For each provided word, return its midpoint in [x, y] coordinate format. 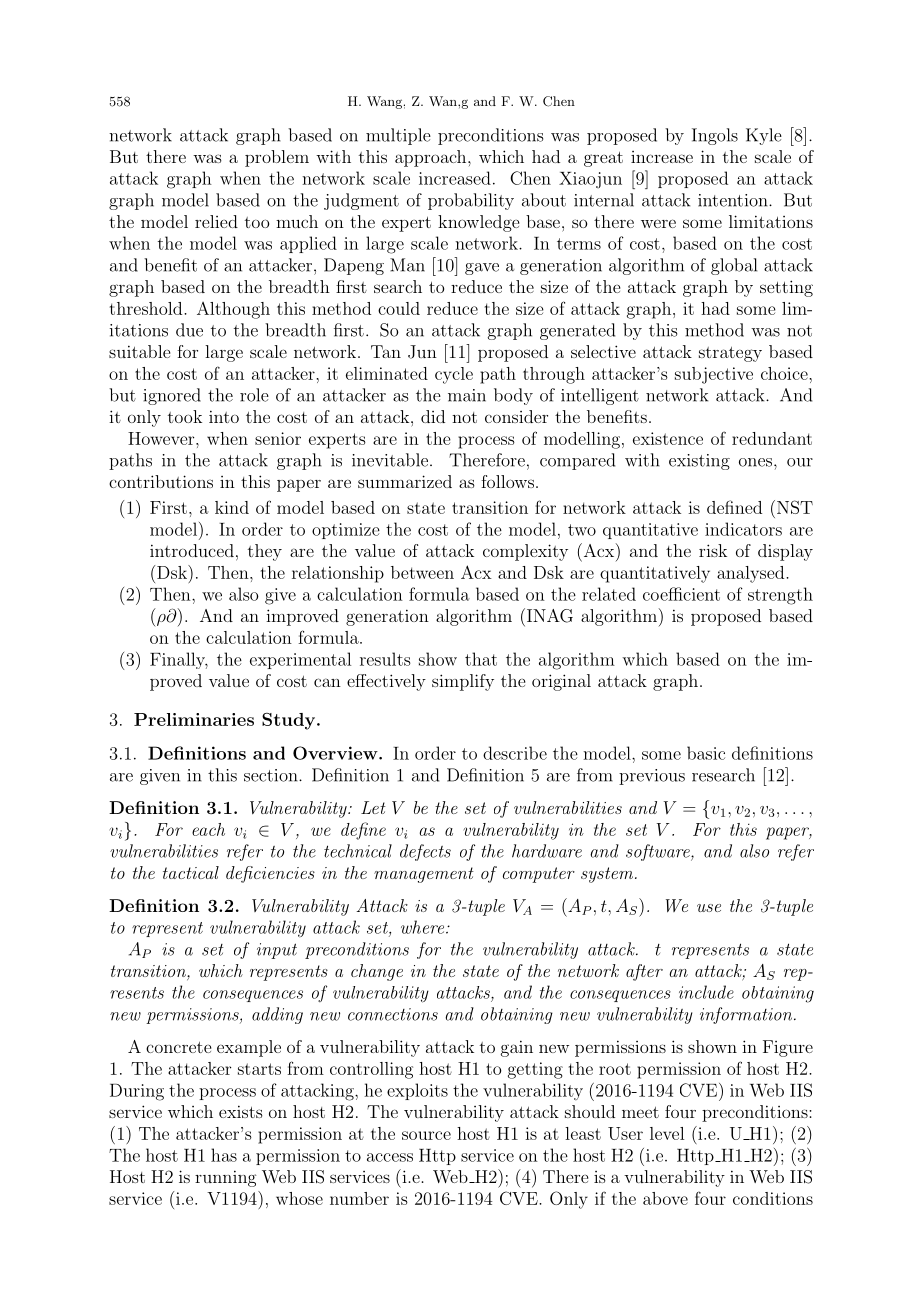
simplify [463, 682]
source [426, 1135]
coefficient [681, 594]
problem [277, 158]
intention [734, 200]
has [224, 1155]
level [667, 1133]
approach [432, 158]
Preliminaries [194, 719]
